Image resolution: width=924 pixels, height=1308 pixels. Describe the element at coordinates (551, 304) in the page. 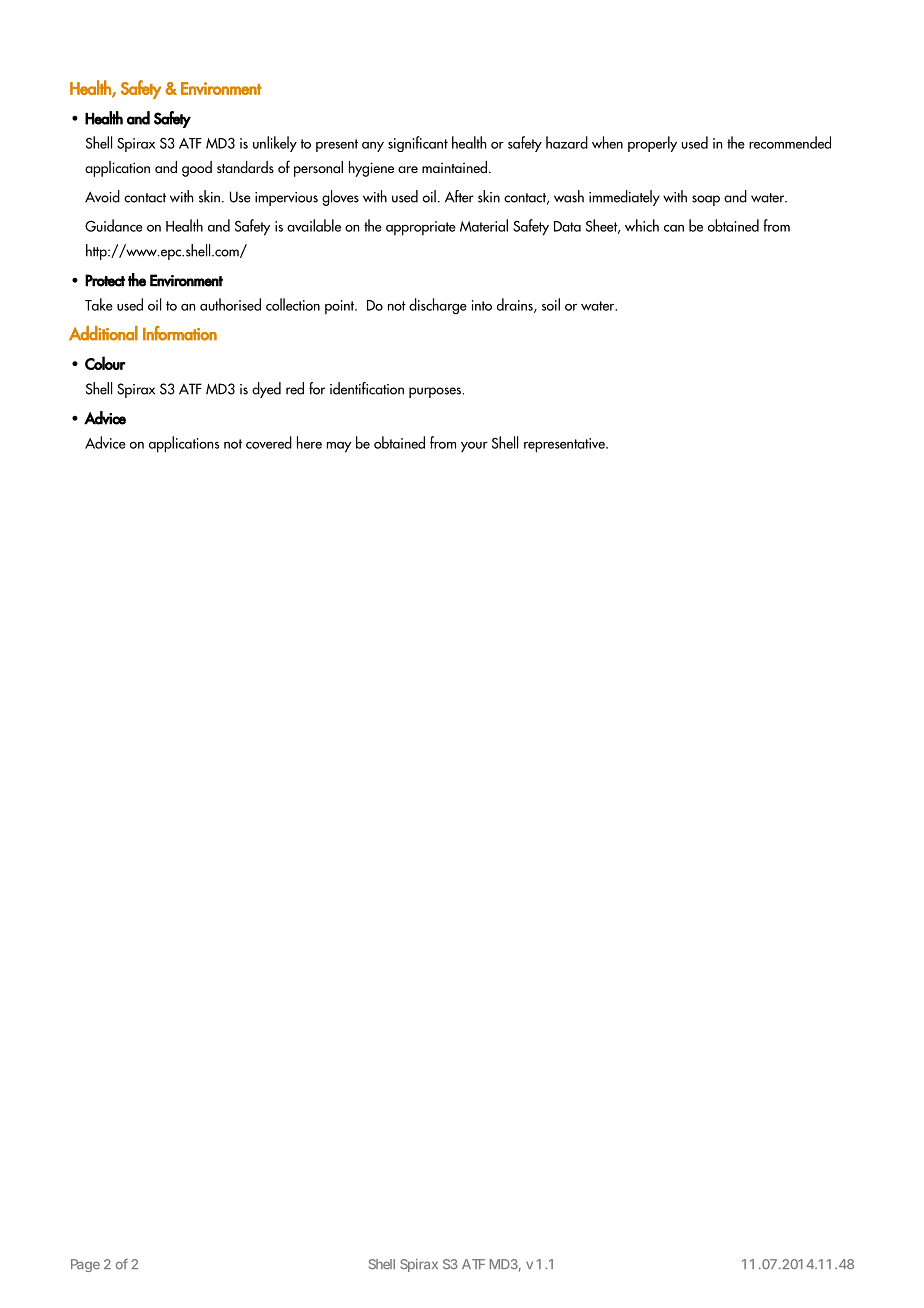

I see `soil` at that location.
